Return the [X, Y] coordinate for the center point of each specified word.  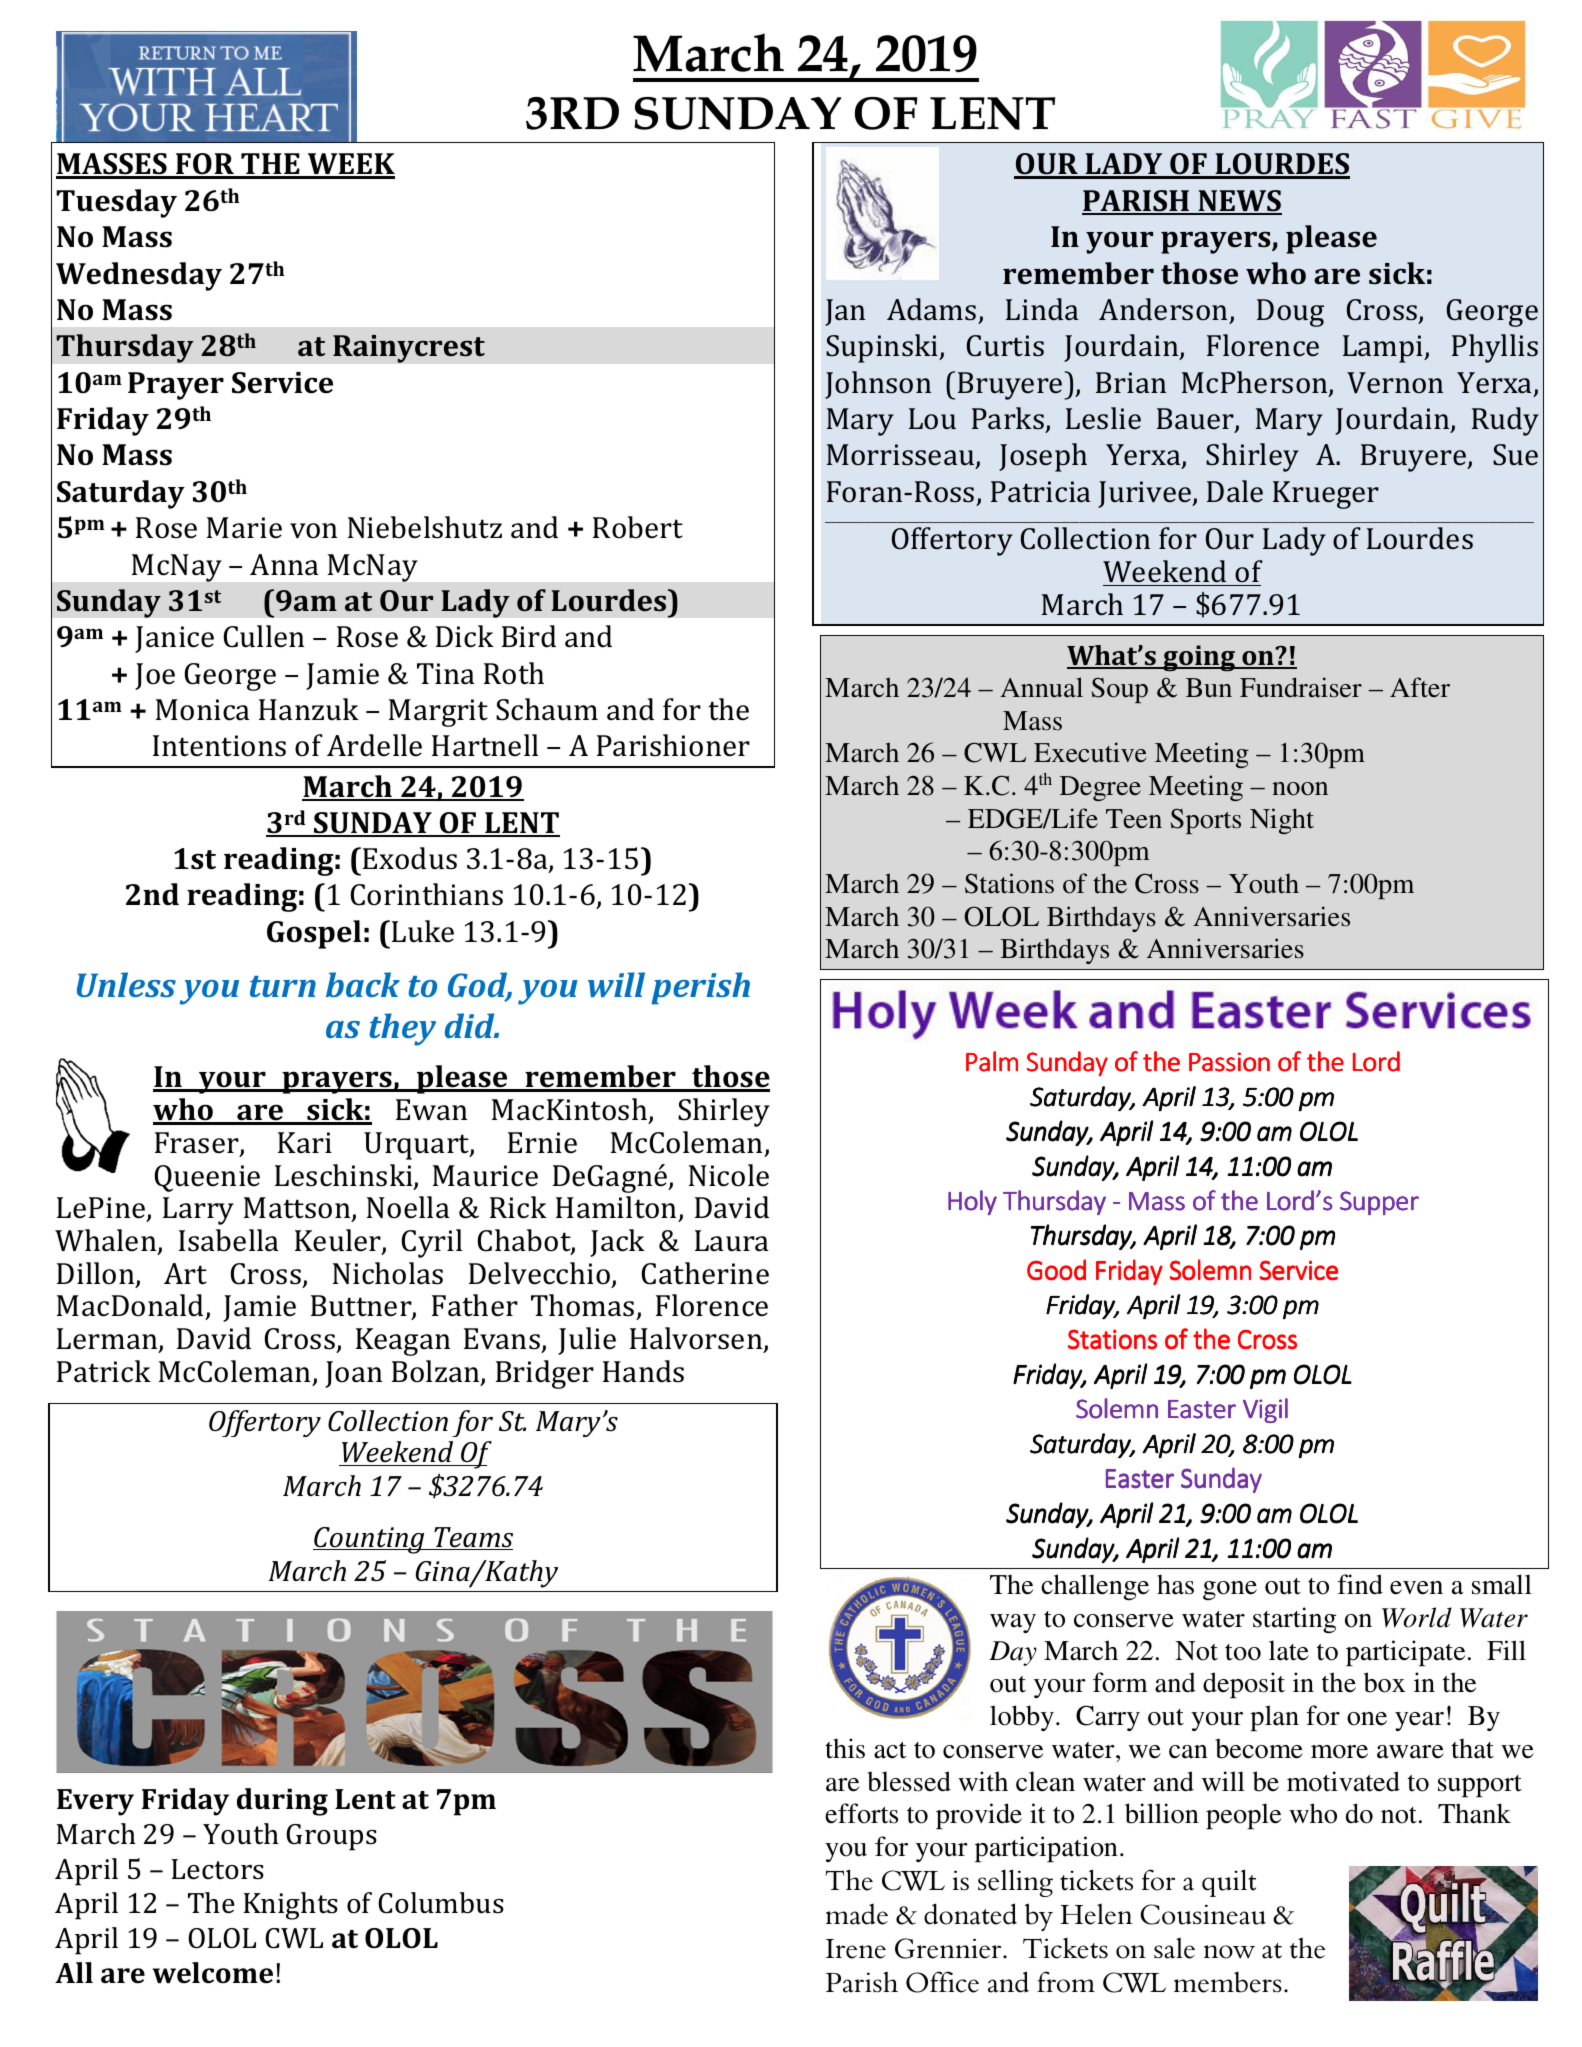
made [857, 1914]
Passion [1229, 1062]
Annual [1041, 687]
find [1360, 1584]
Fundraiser [1301, 687]
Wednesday [139, 276]
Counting [370, 1540]
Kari [305, 1143]
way [1013, 1623]
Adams [931, 309]
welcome [212, 1973]
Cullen [264, 636]
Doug [1290, 313]
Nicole [729, 1175]
